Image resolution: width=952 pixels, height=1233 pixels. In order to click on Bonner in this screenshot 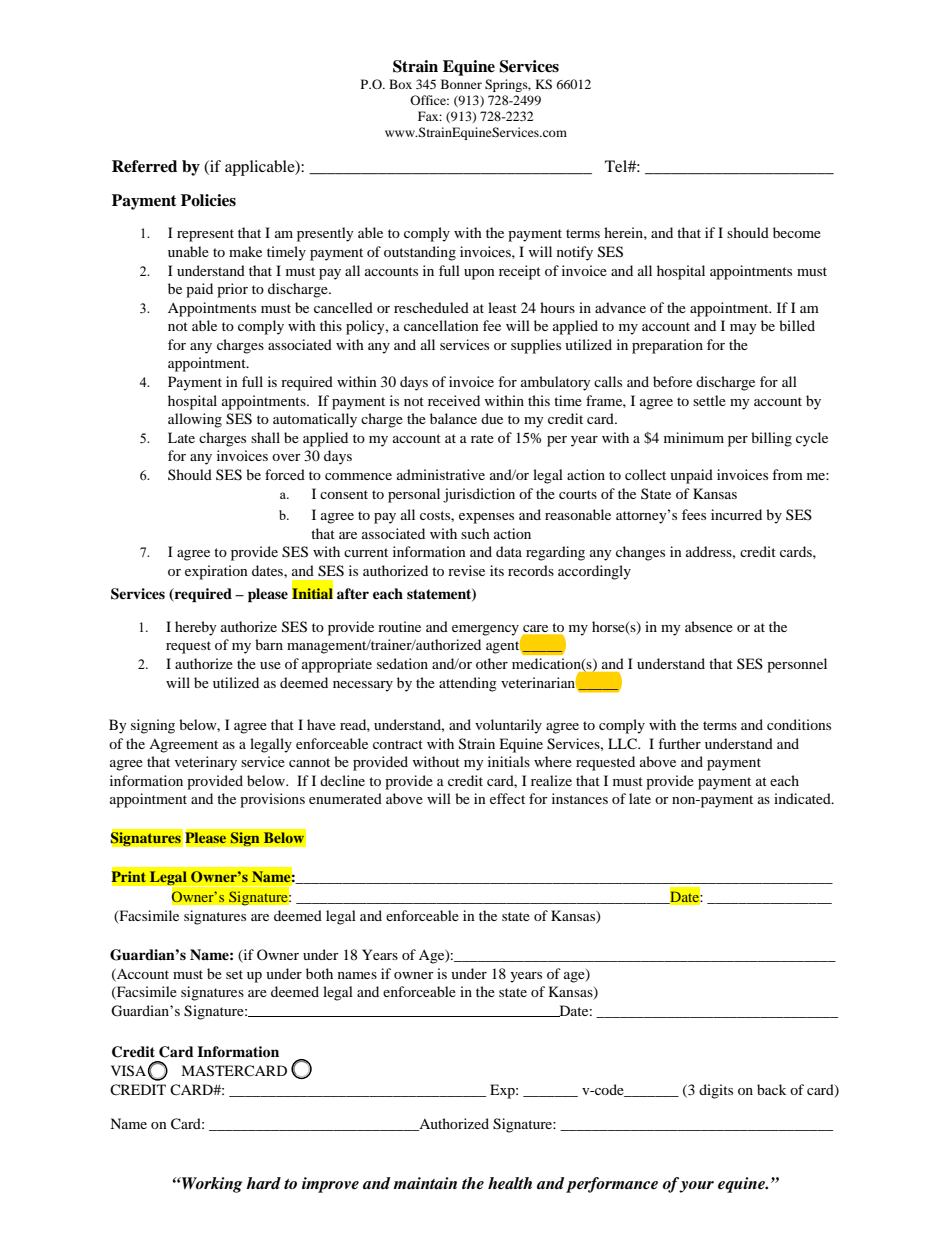, I will do `click(461, 84)`.
